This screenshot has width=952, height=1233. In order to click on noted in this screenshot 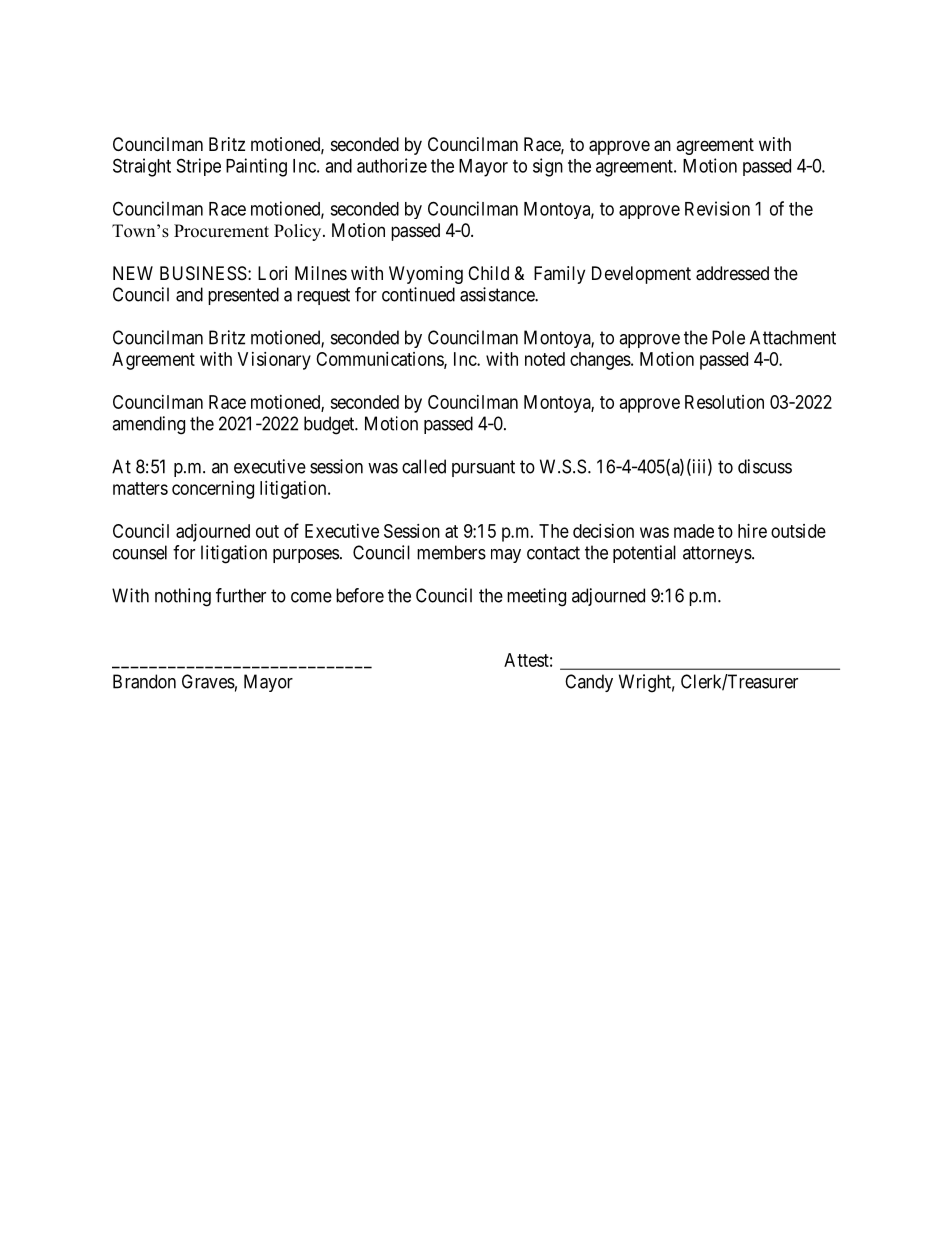, I will do `click(545, 359)`.
